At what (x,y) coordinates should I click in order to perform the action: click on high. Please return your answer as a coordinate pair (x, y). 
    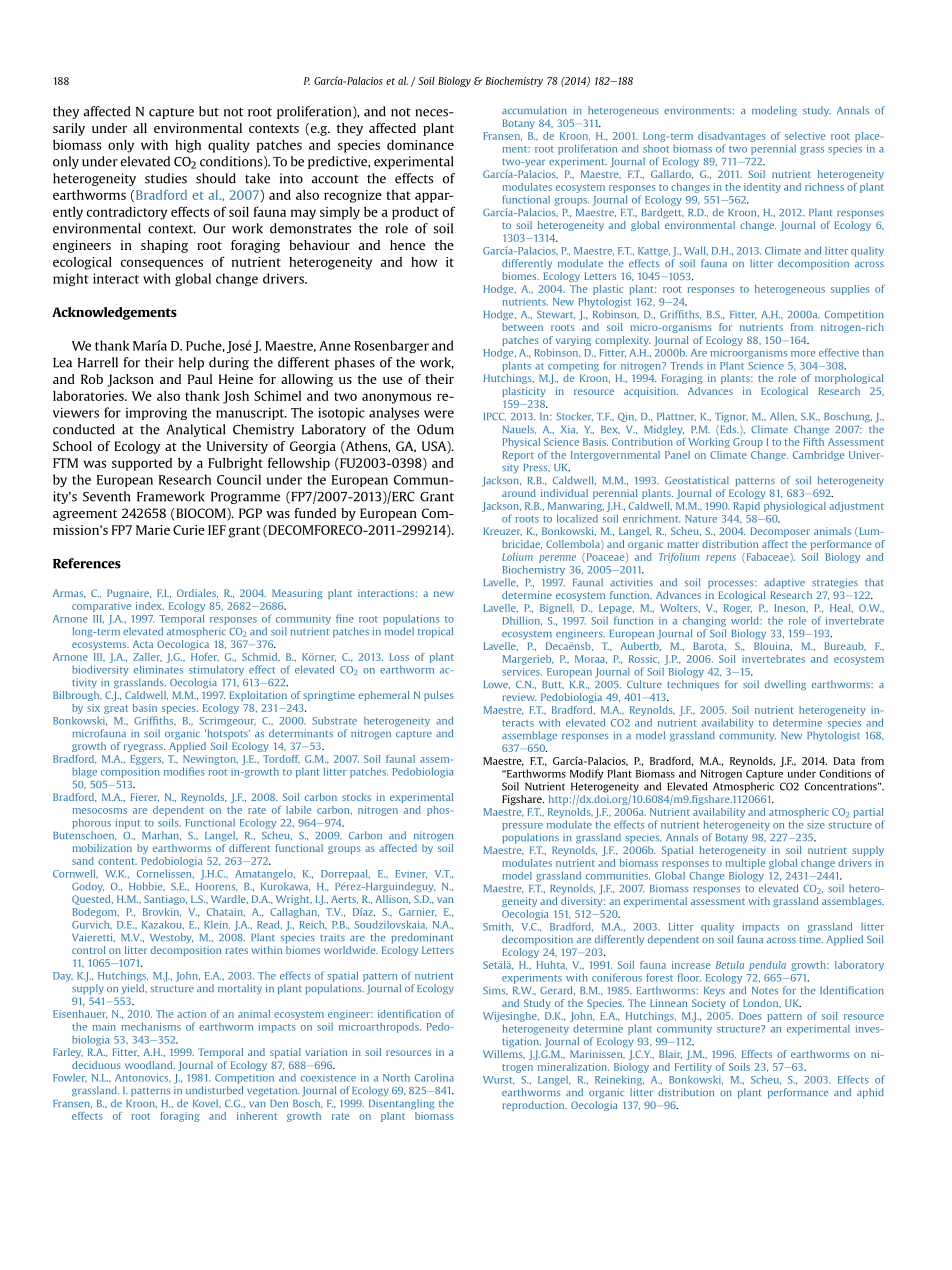
    Looking at the image, I should click on (188, 146).
